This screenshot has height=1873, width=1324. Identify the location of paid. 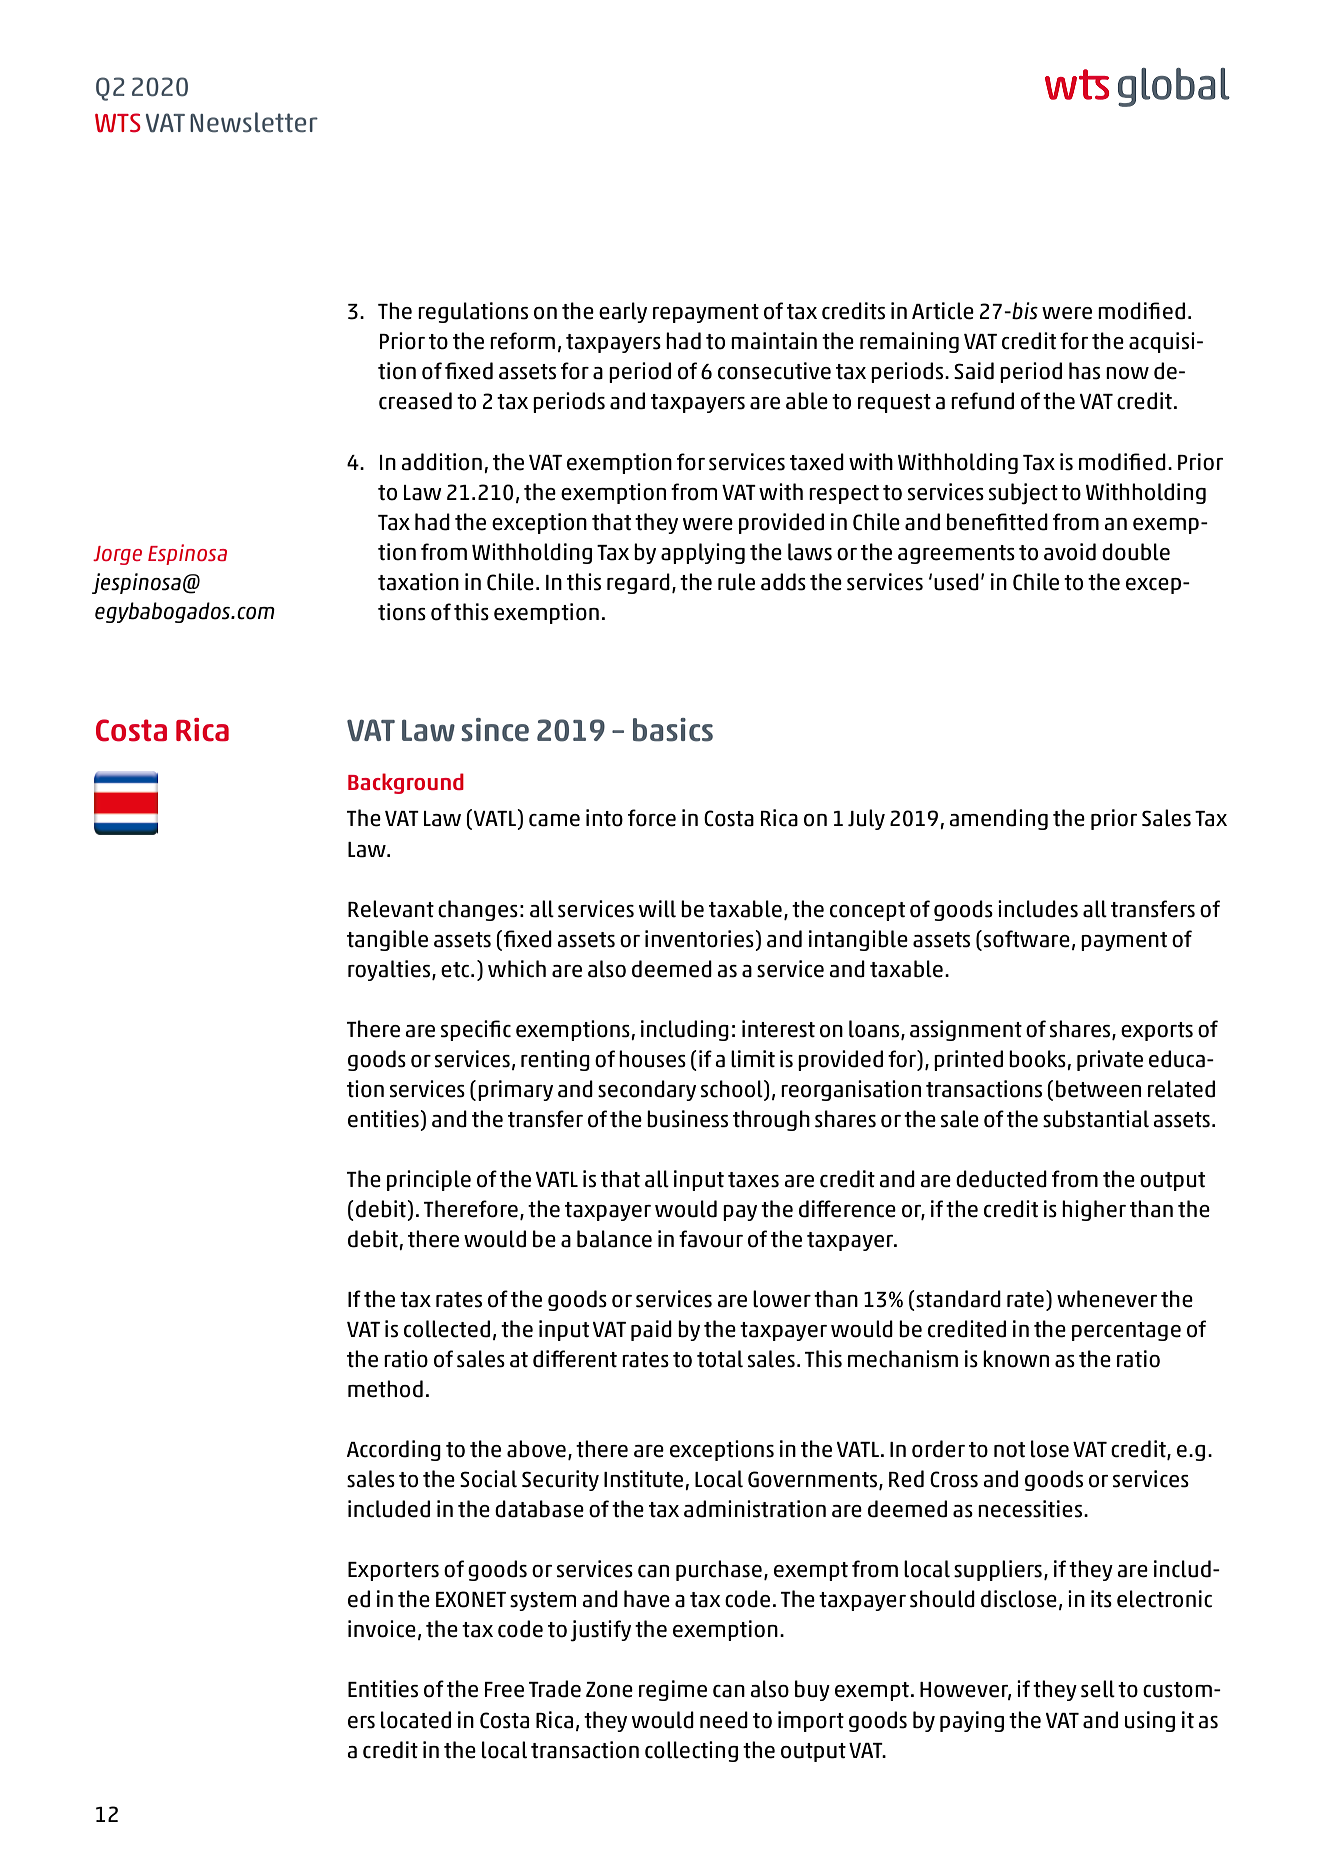
(651, 1330).
